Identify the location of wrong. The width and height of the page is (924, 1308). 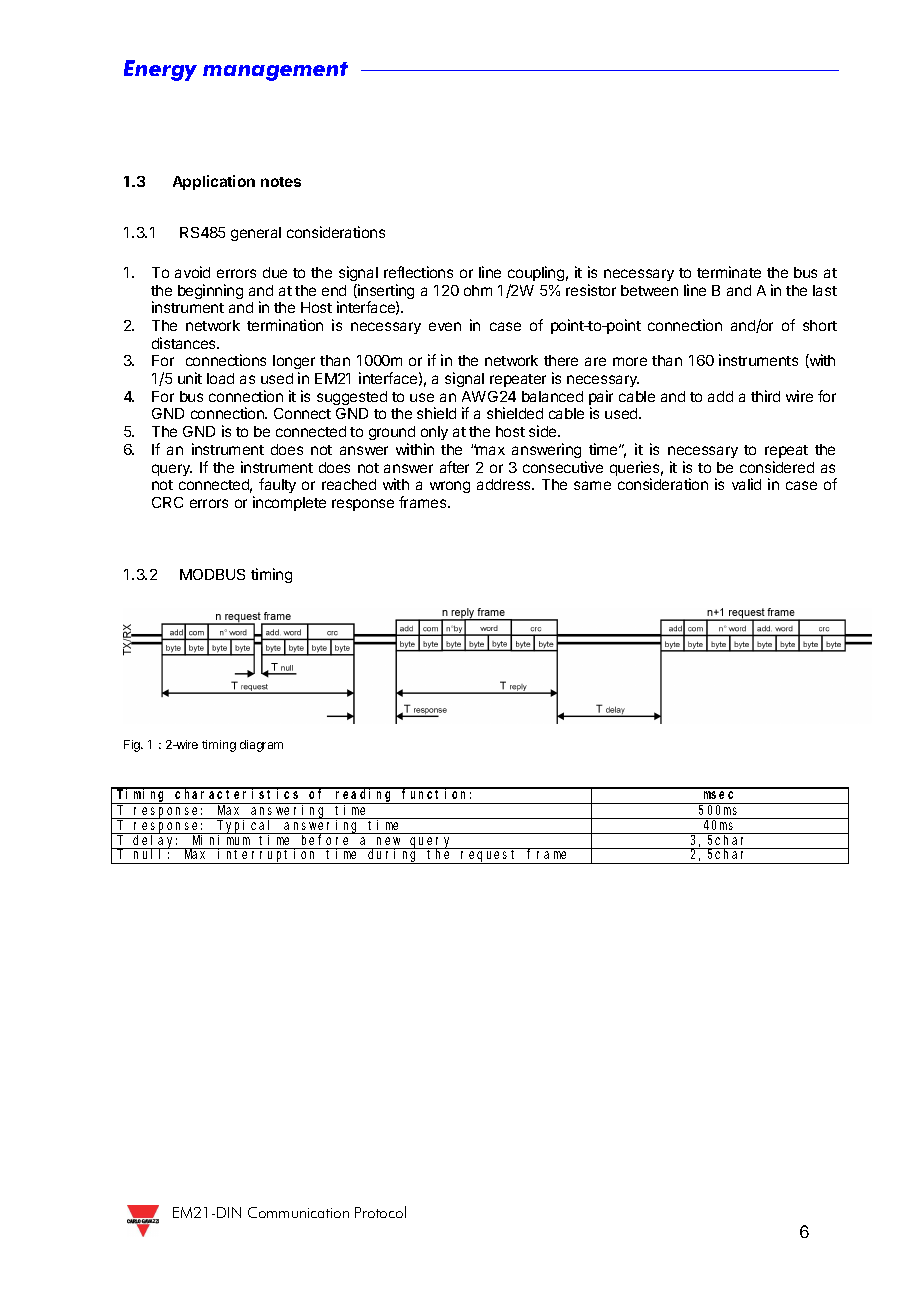
(450, 487).
